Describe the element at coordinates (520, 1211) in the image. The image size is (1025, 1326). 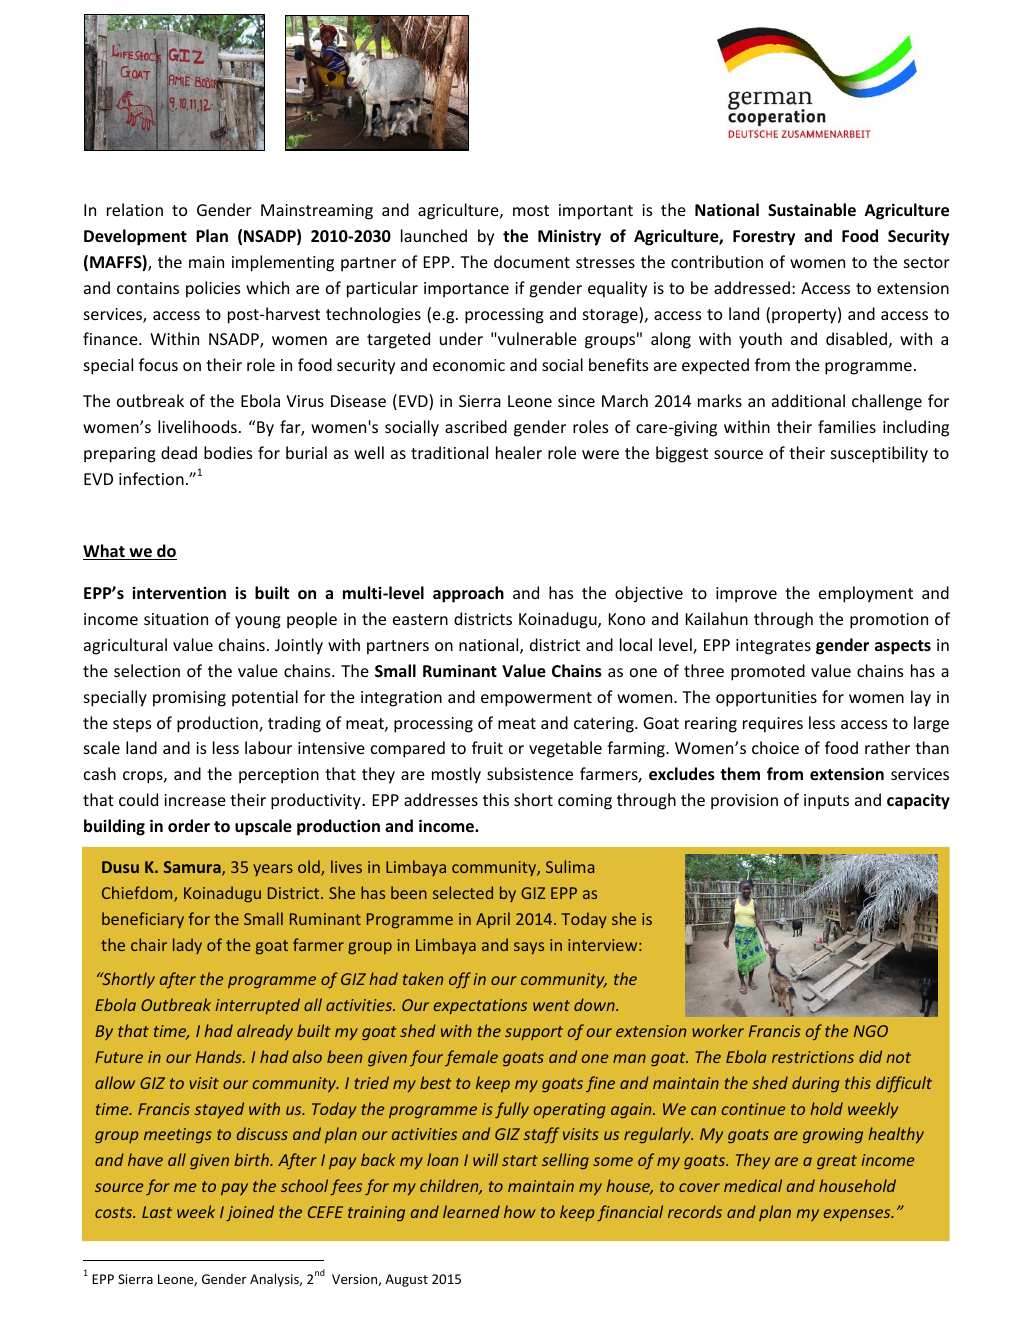
I see `how` at that location.
